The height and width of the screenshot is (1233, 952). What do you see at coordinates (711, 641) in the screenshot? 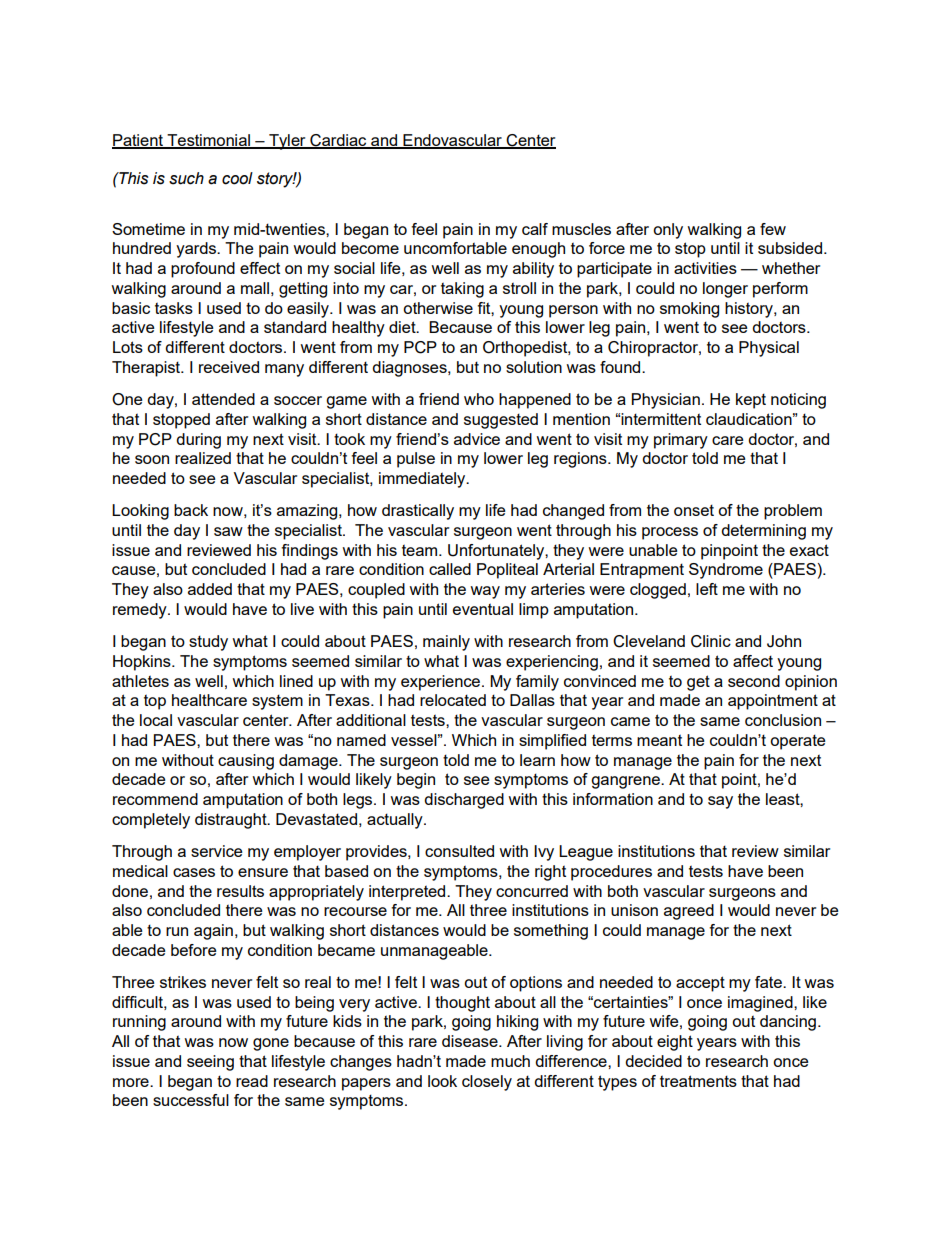
I see `Clinic` at bounding box center [711, 641].
